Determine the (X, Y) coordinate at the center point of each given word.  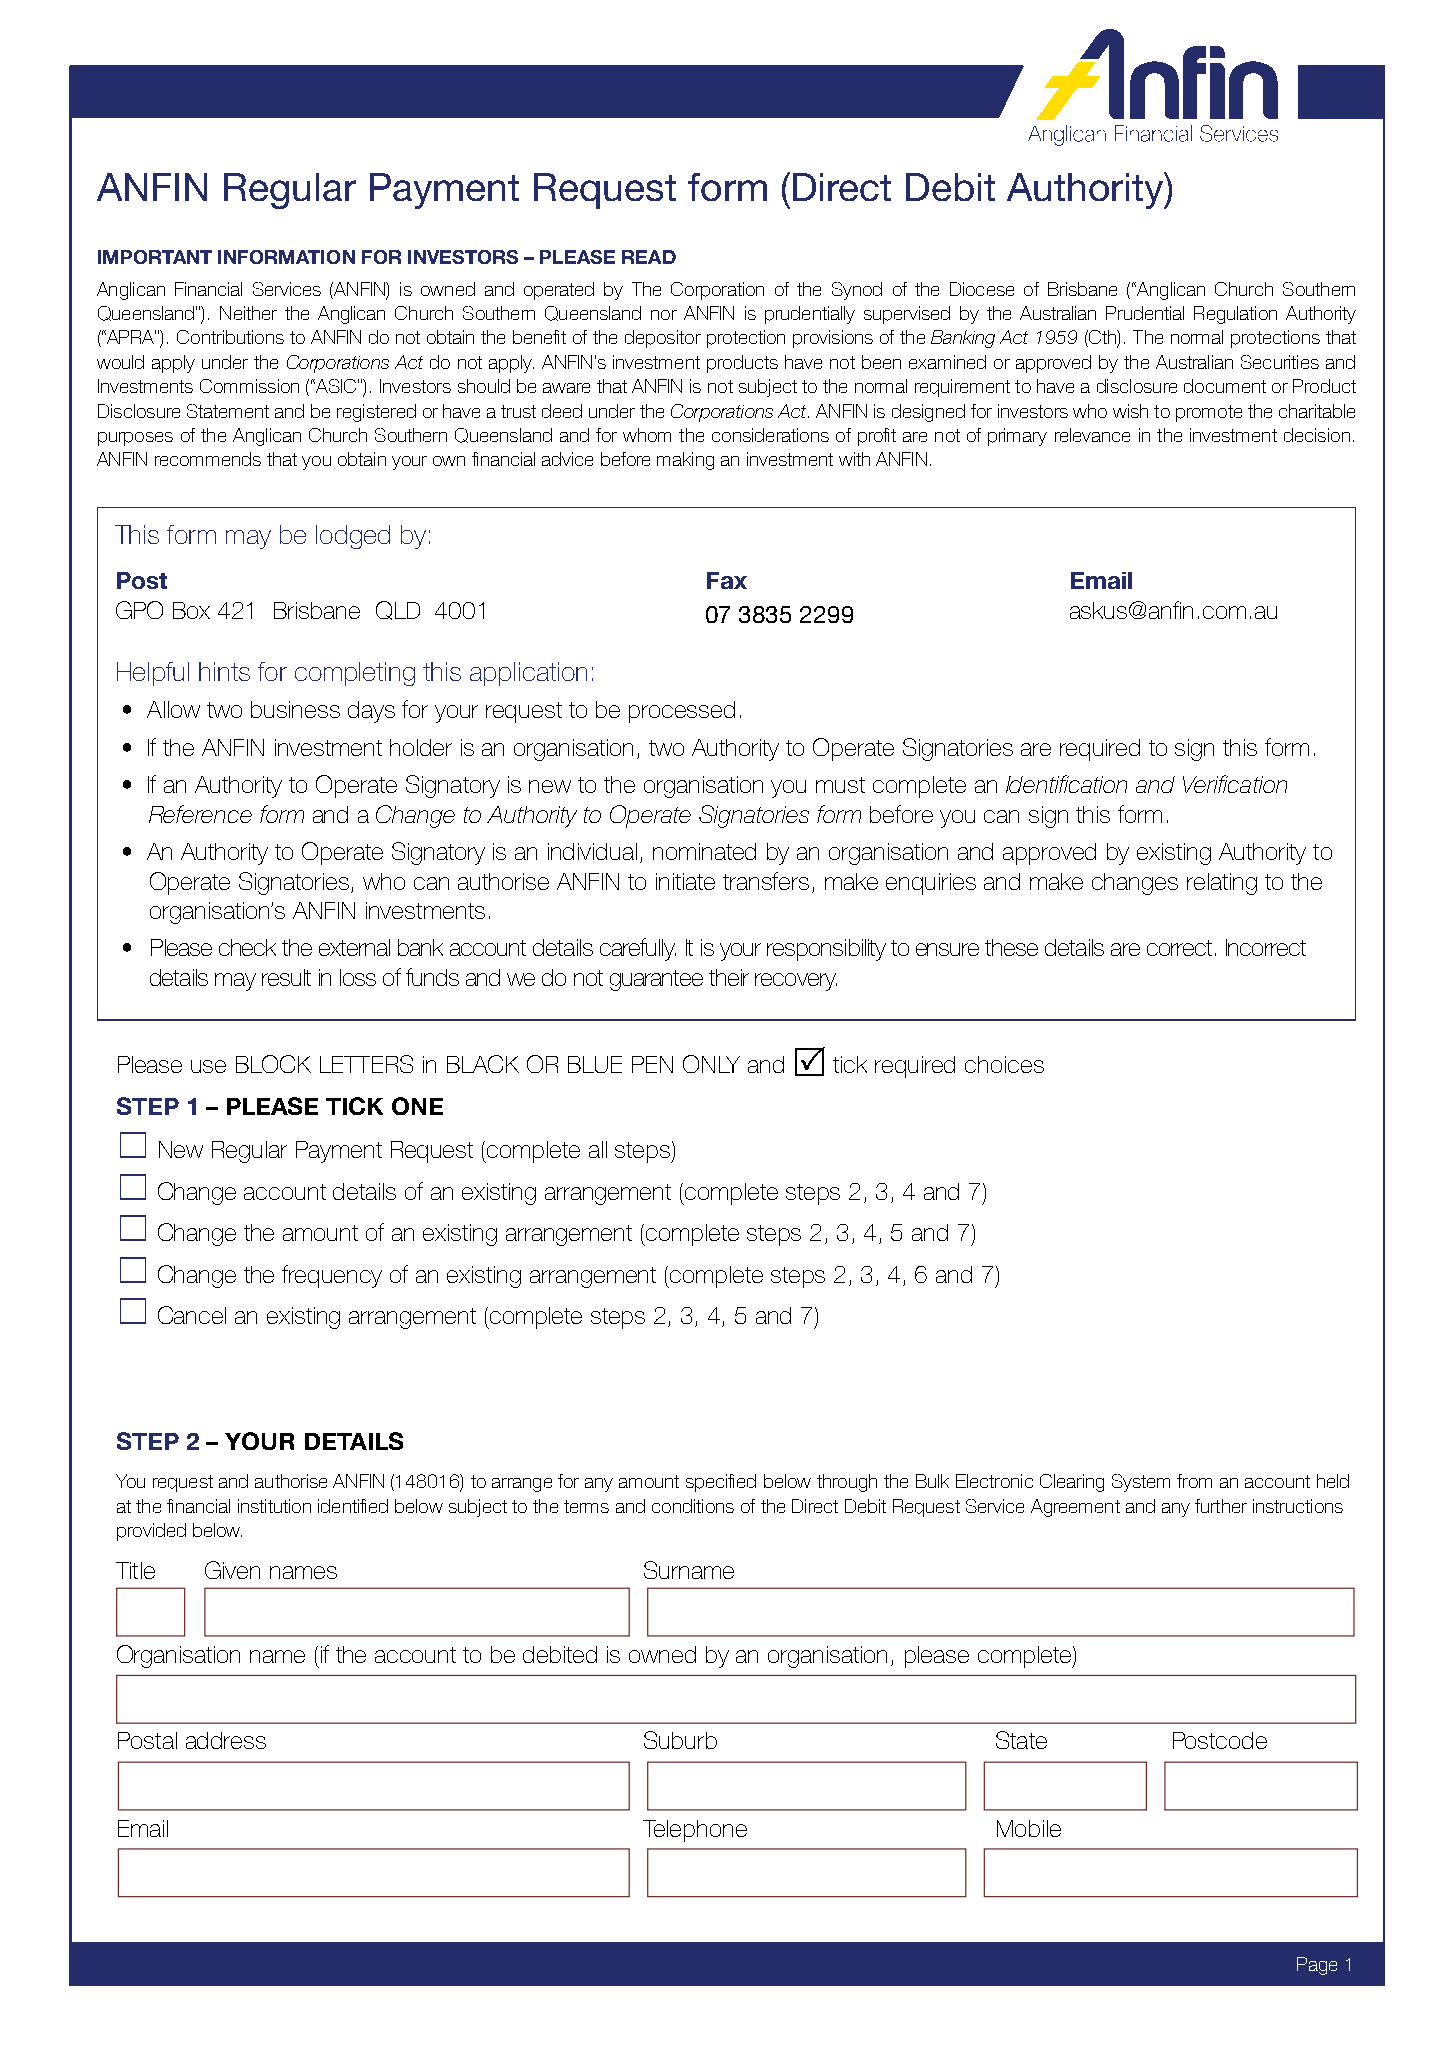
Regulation (1235, 315)
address (226, 1740)
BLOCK (273, 1064)
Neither (248, 313)
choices (1004, 1064)
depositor (663, 339)
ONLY (711, 1064)
